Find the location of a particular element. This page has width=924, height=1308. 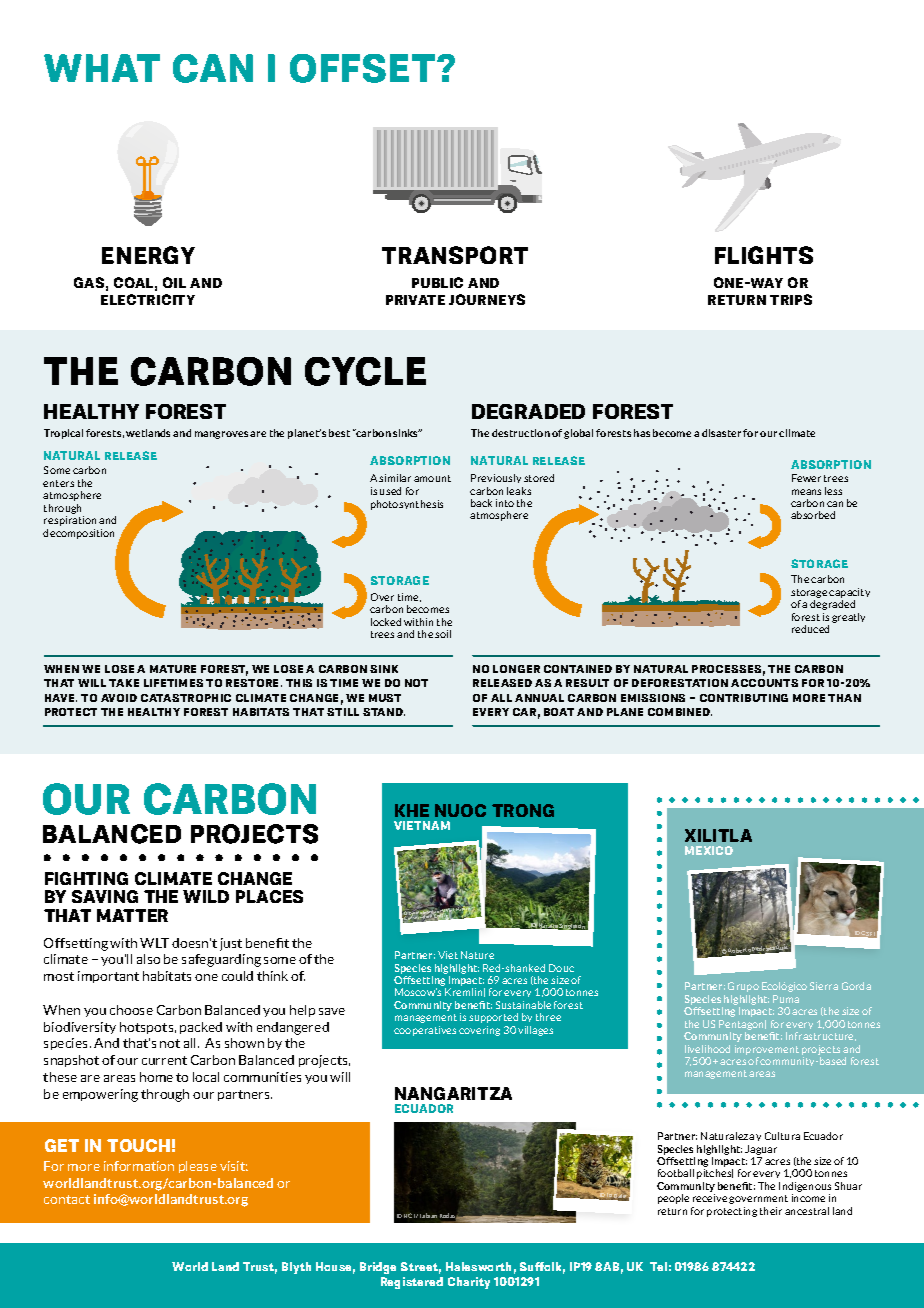

contact is located at coordinates (67, 1199).
